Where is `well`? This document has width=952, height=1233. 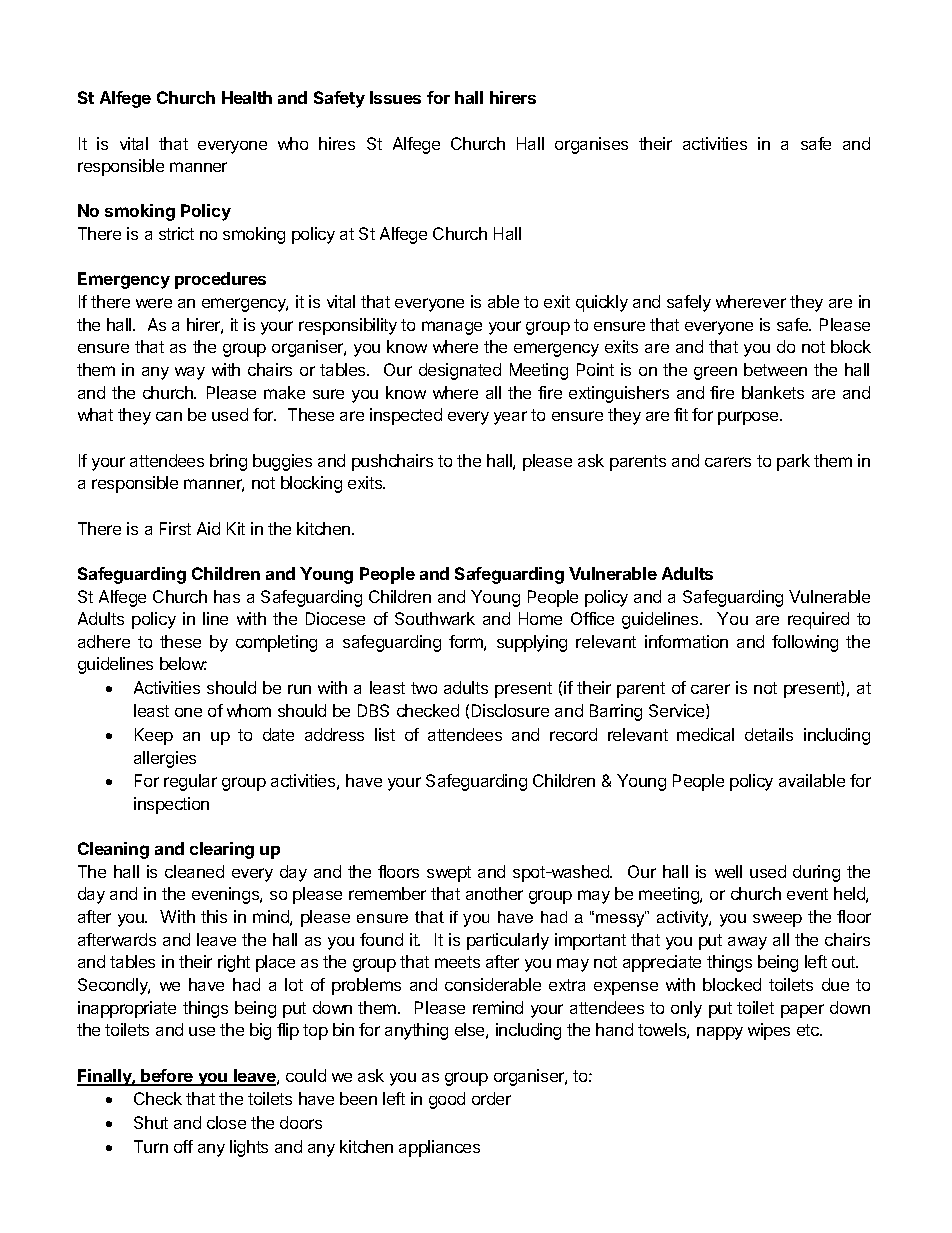 well is located at coordinates (728, 871).
